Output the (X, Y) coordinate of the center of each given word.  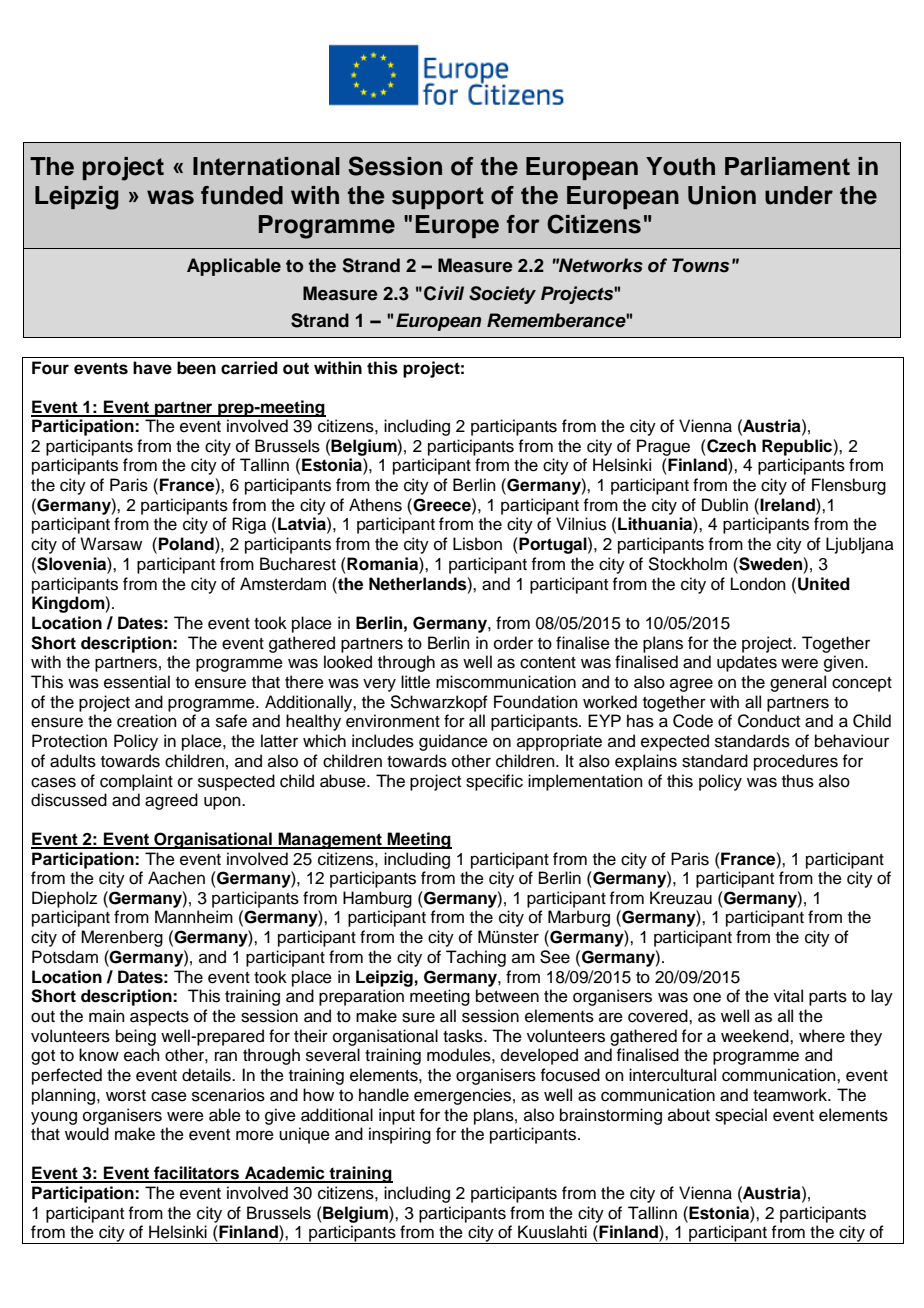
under (799, 195)
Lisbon (477, 544)
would (87, 1134)
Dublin (725, 505)
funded (242, 195)
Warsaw (111, 544)
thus (798, 781)
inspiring (400, 1135)
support (438, 198)
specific (494, 782)
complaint (136, 782)
